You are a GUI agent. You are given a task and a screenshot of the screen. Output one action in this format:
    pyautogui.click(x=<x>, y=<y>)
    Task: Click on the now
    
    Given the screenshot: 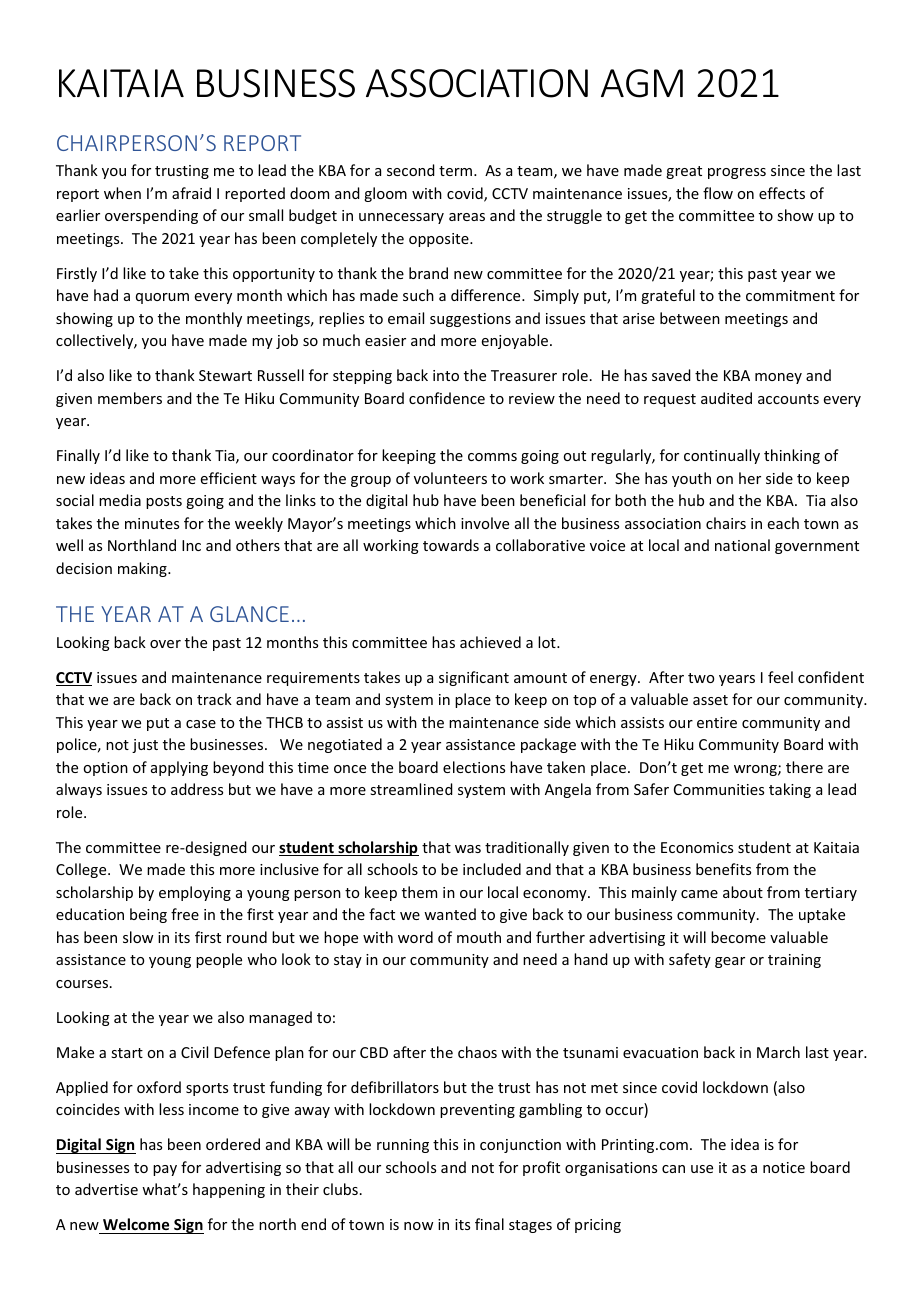 What is the action you would take?
    pyautogui.click(x=418, y=1226)
